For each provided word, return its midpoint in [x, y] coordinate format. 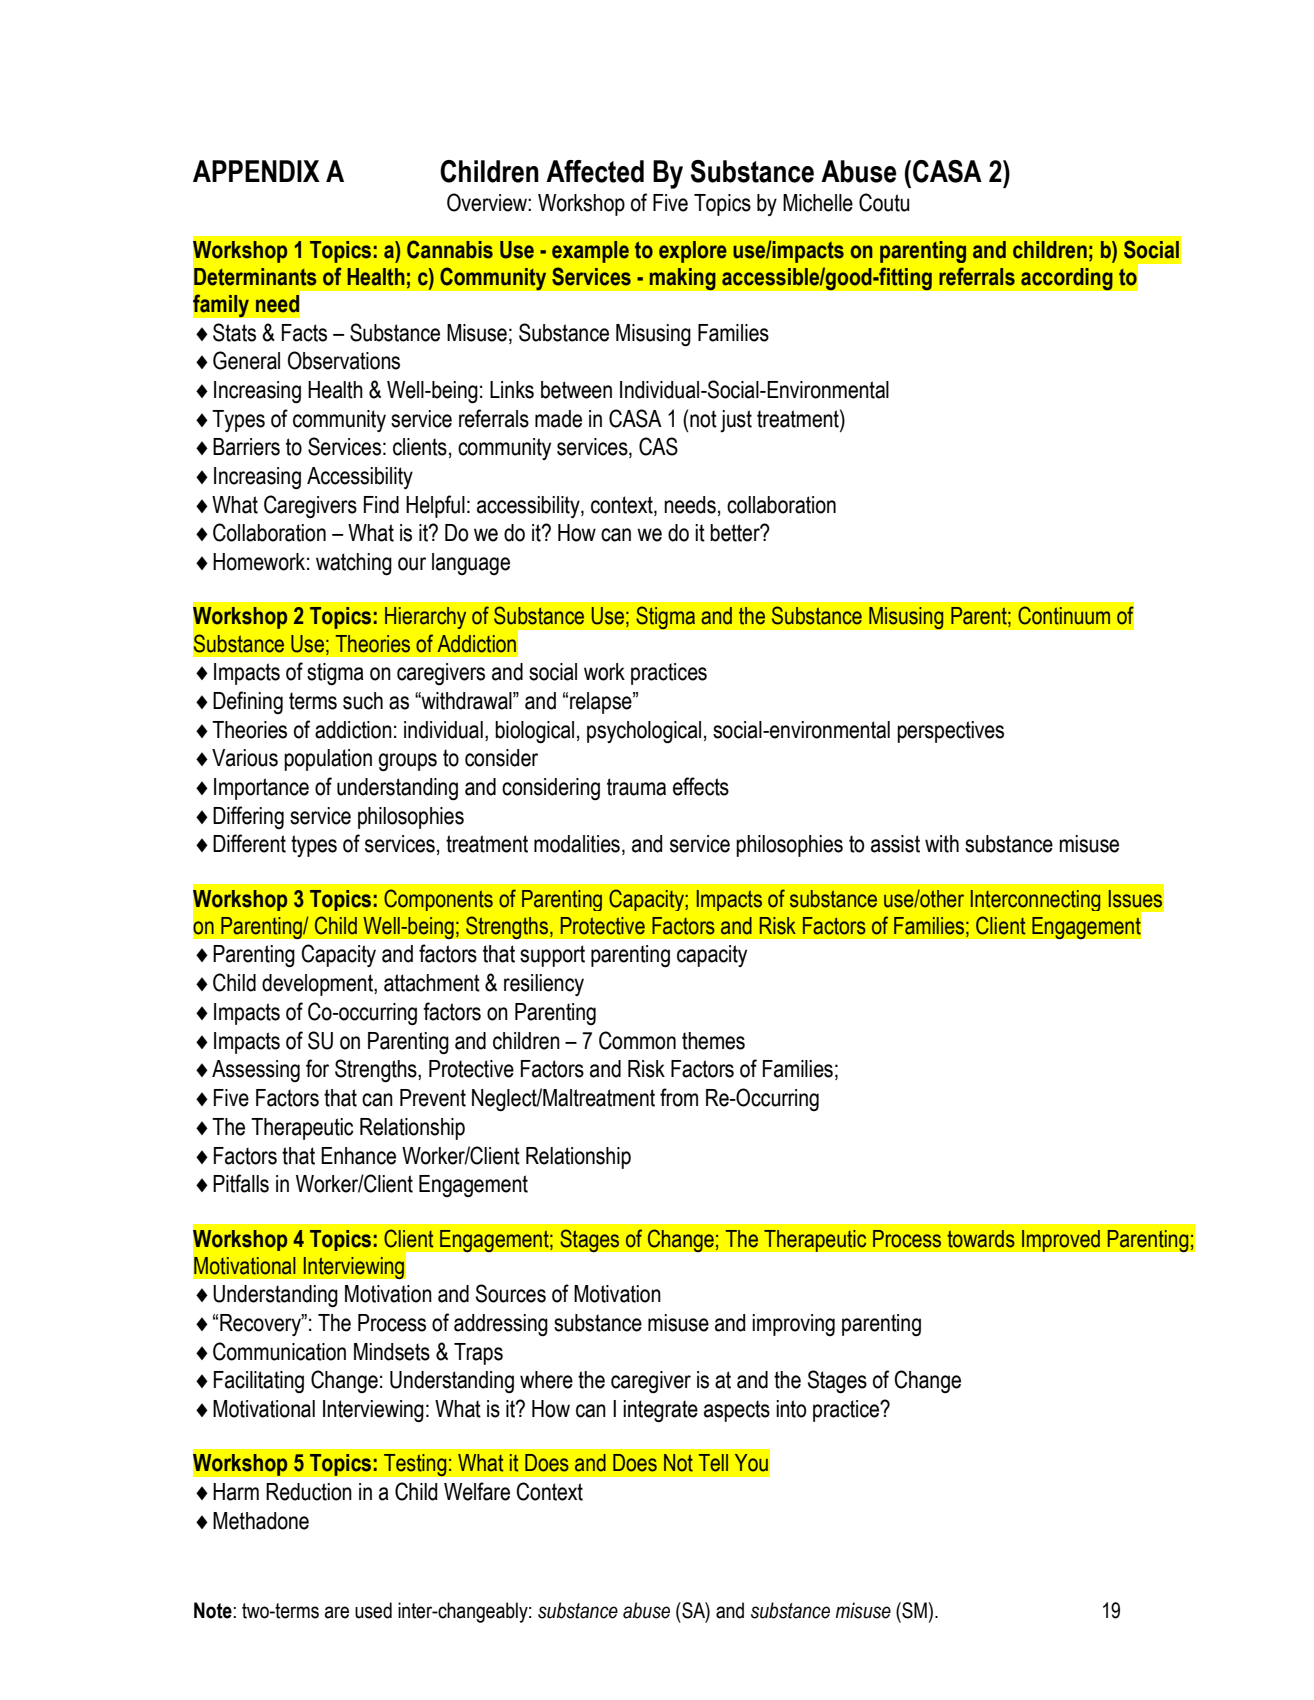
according [1067, 279]
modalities [577, 844]
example [590, 252]
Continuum [1064, 615]
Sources [511, 1293]
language [471, 564]
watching [354, 564]
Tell [713, 1463]
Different [249, 843]
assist [895, 844]
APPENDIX [256, 171]
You [751, 1463]
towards [981, 1239]
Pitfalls [241, 1183]
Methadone [261, 1521]
